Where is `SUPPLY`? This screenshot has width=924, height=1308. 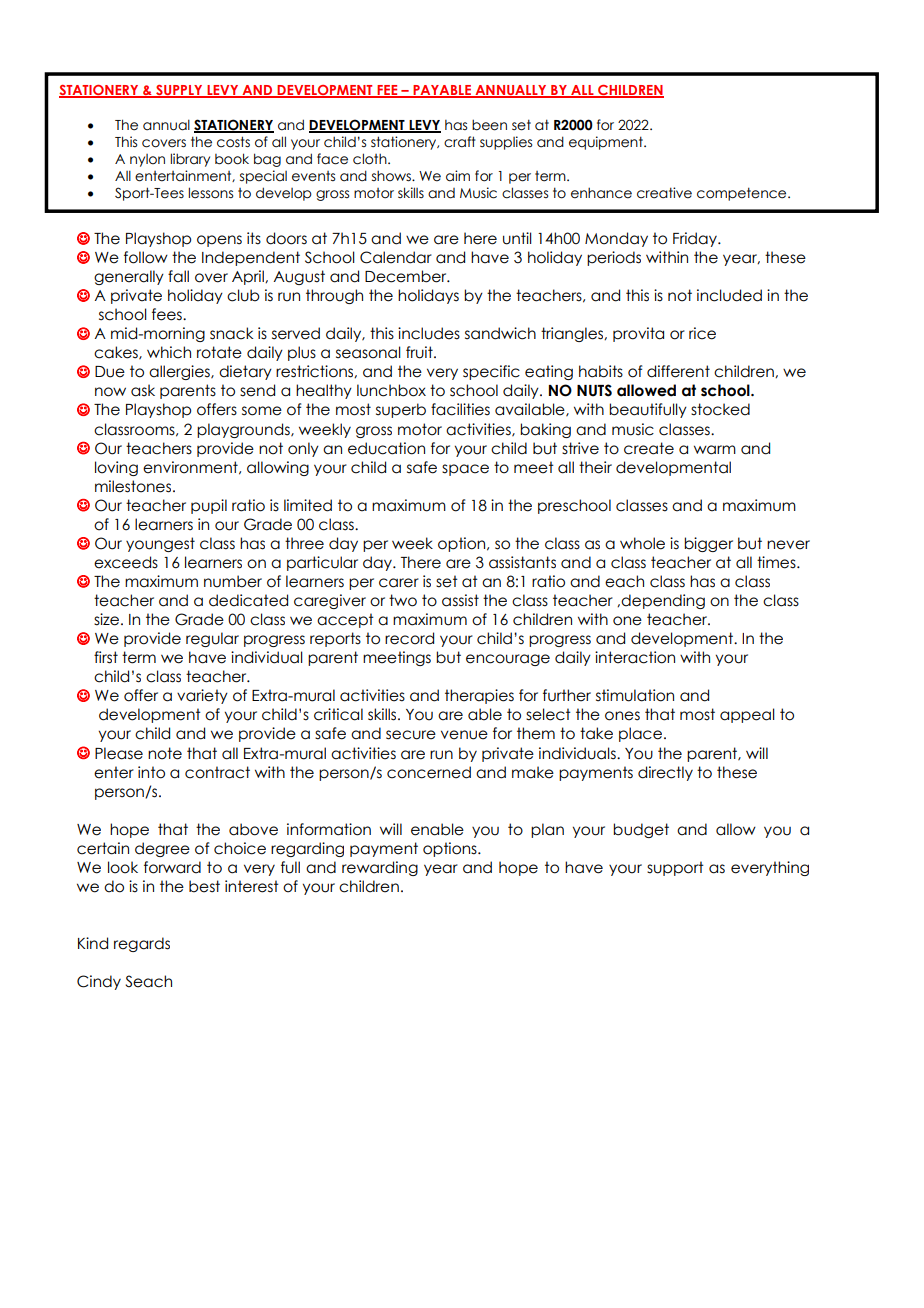 SUPPLY is located at coordinates (179, 91).
